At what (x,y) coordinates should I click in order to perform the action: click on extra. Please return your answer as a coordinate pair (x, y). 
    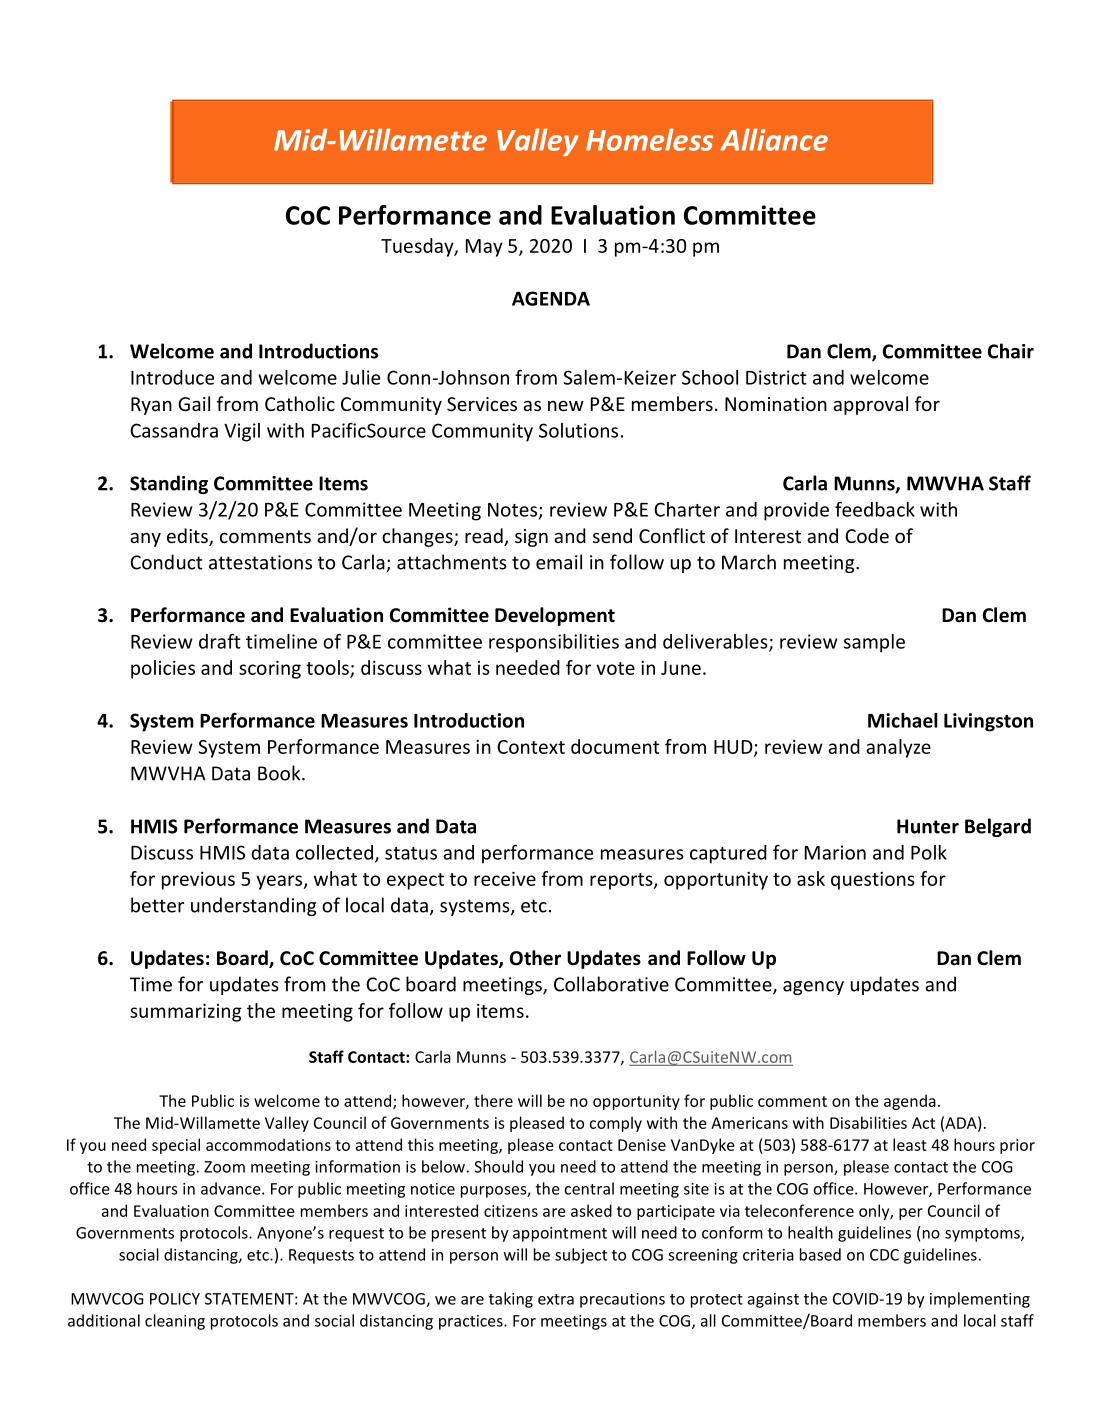
    Looking at the image, I should click on (556, 1299).
